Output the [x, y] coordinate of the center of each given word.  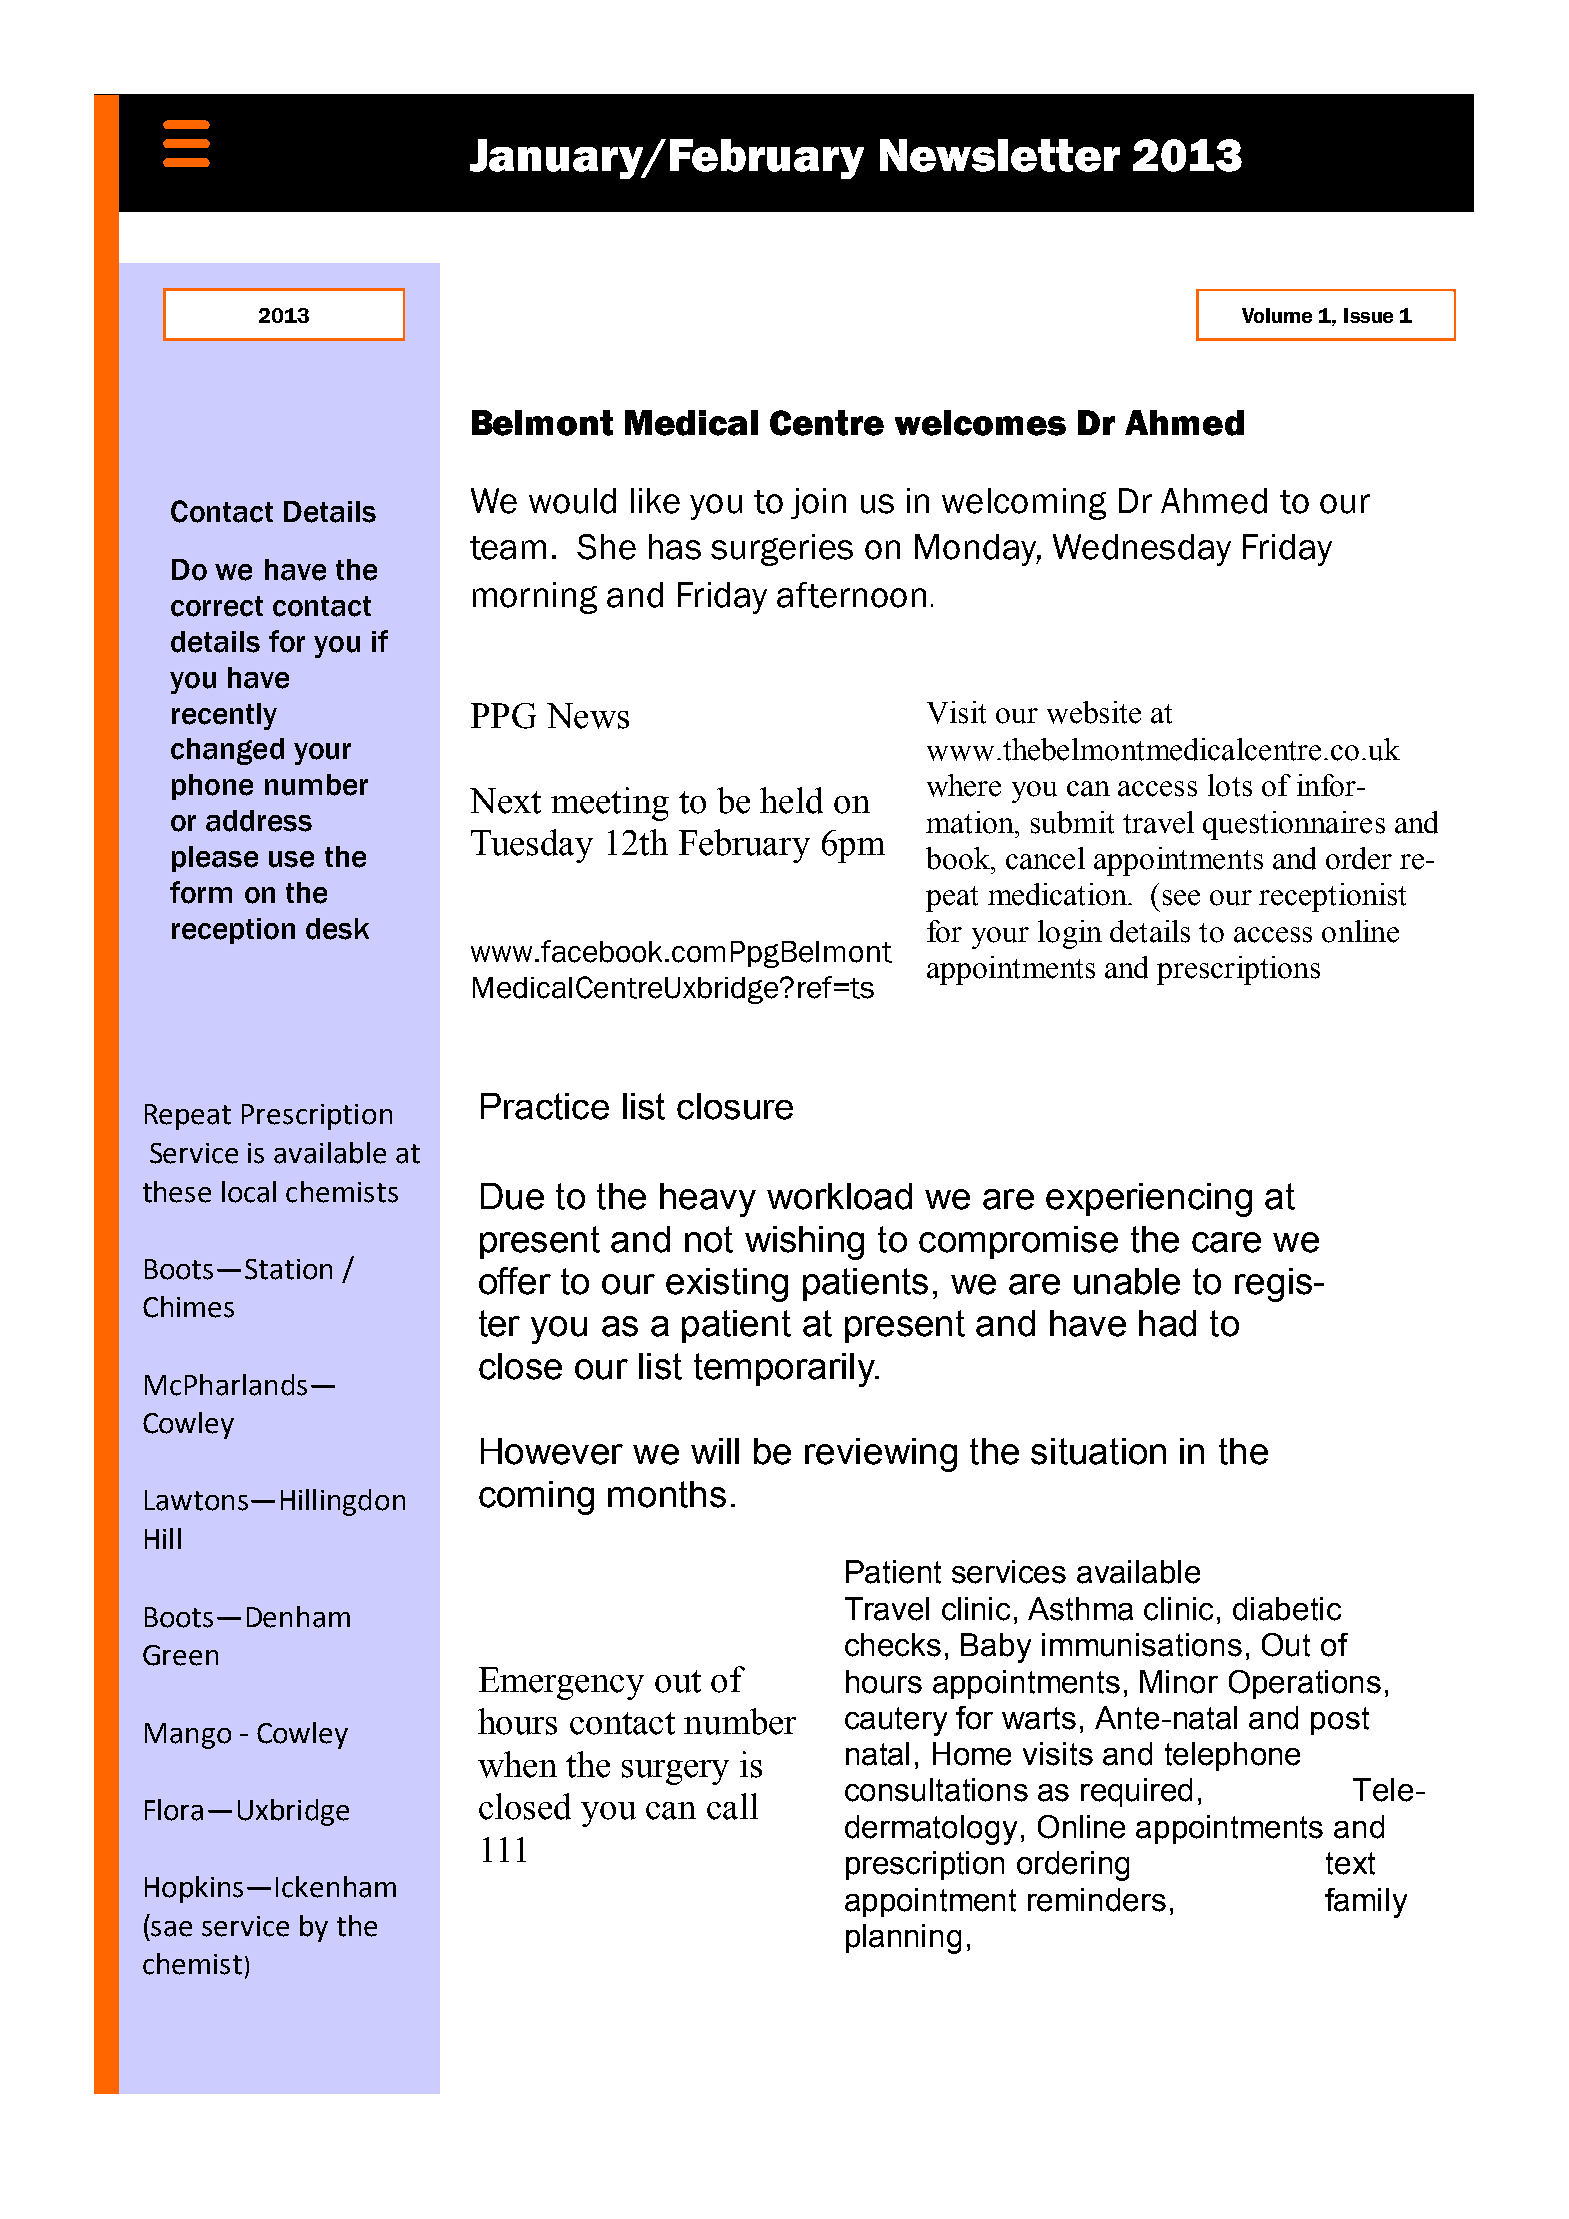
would [572, 501]
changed [227, 751]
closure [735, 1106]
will [715, 1451]
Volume [1277, 315]
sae [171, 1929]
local [249, 1192]
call [732, 1806]
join [818, 503]
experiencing [1149, 1200]
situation [1098, 1451]
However [552, 1451]
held [791, 800]
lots [1230, 785]
